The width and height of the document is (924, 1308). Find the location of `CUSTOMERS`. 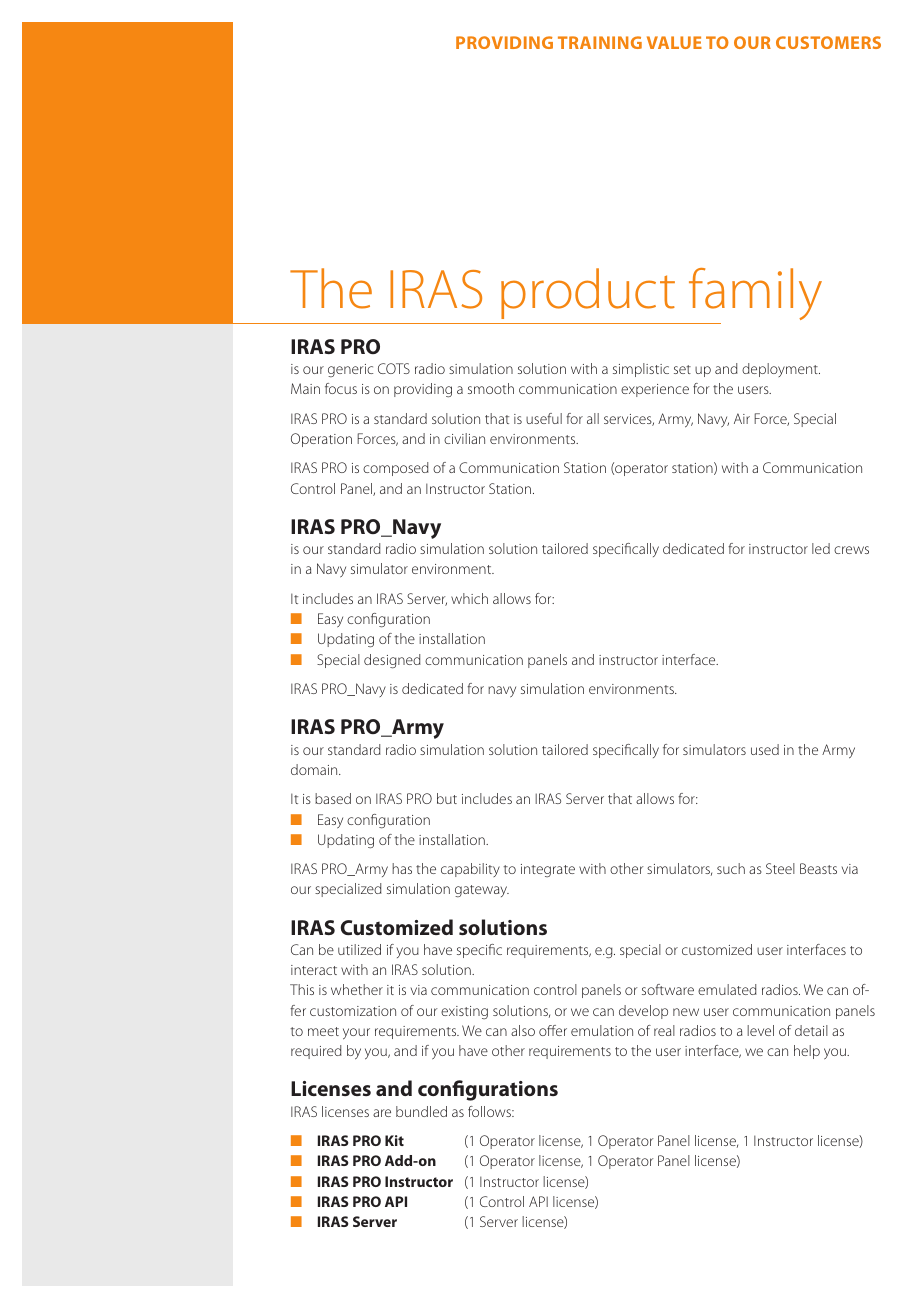

CUSTOMERS is located at coordinates (828, 42).
